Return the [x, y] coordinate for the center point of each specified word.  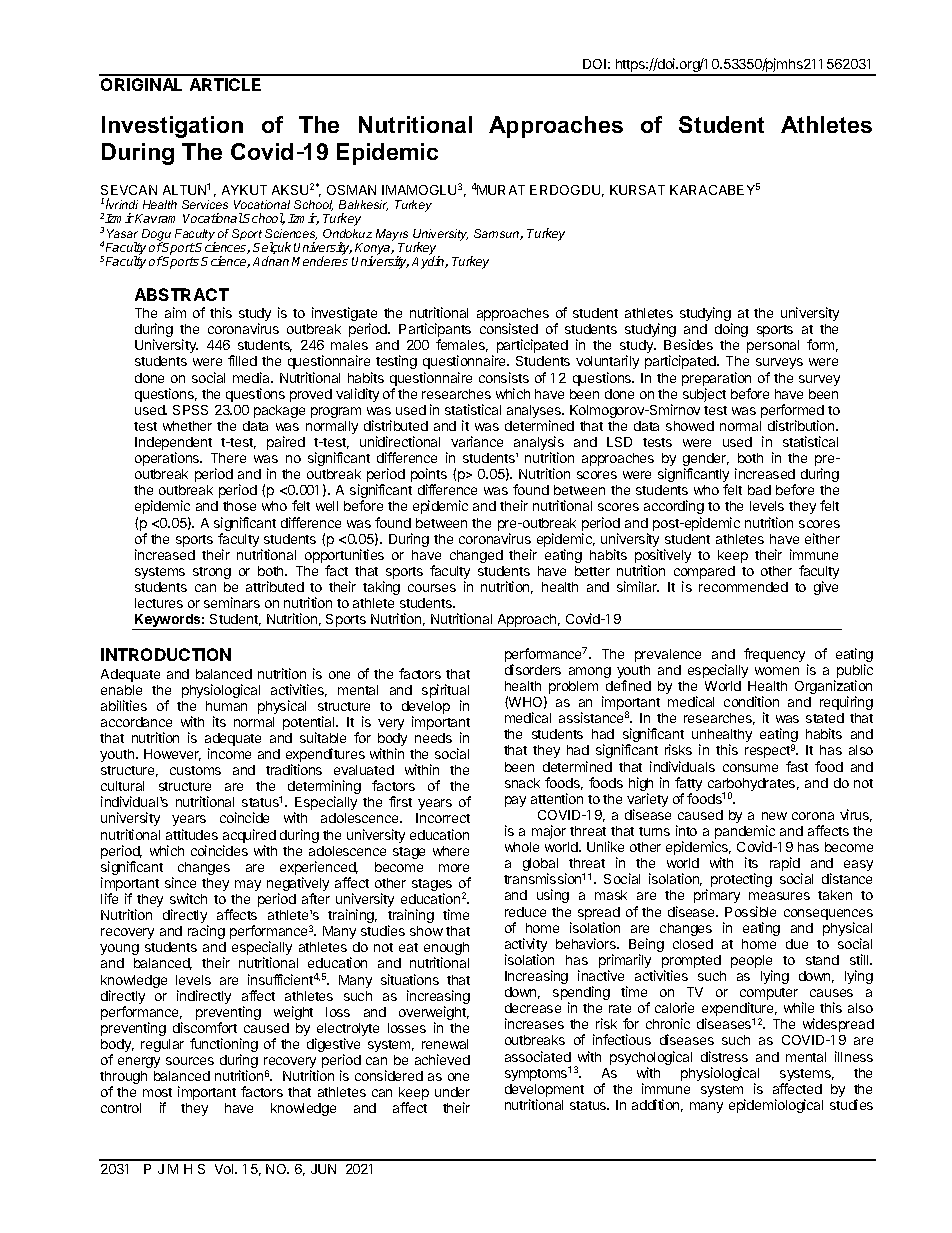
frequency [776, 656]
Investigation [172, 127]
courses [432, 588]
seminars [232, 602]
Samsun [497, 234]
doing [731, 330]
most [157, 1092]
